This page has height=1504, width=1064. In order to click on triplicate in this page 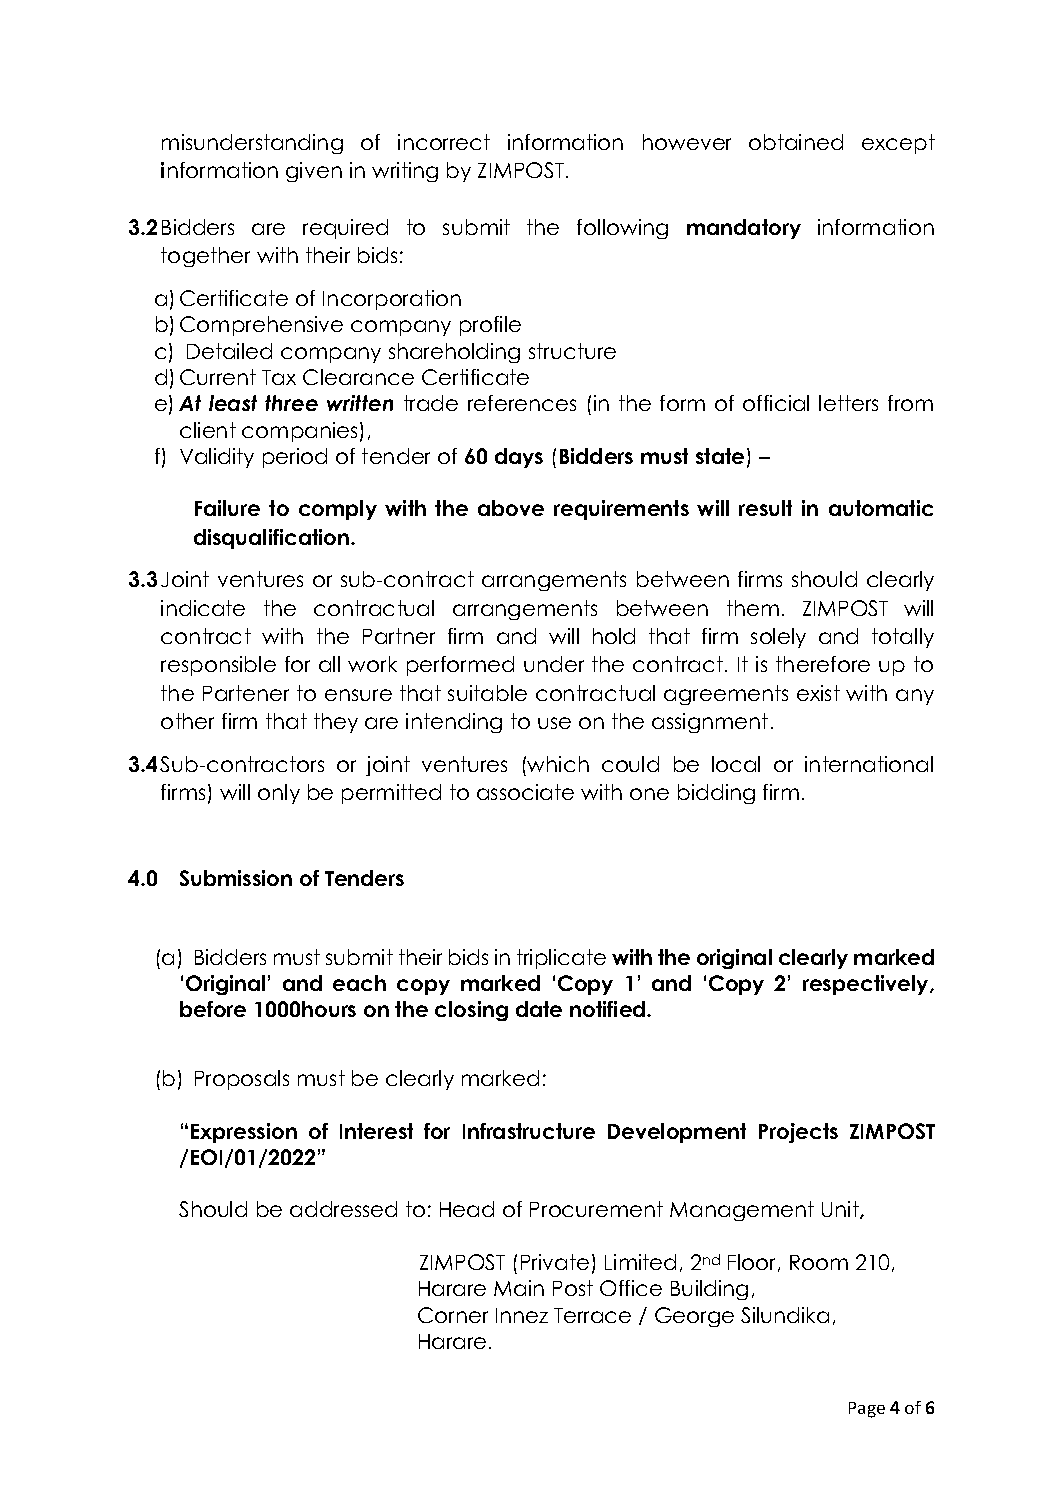, I will do `click(561, 959)`.
